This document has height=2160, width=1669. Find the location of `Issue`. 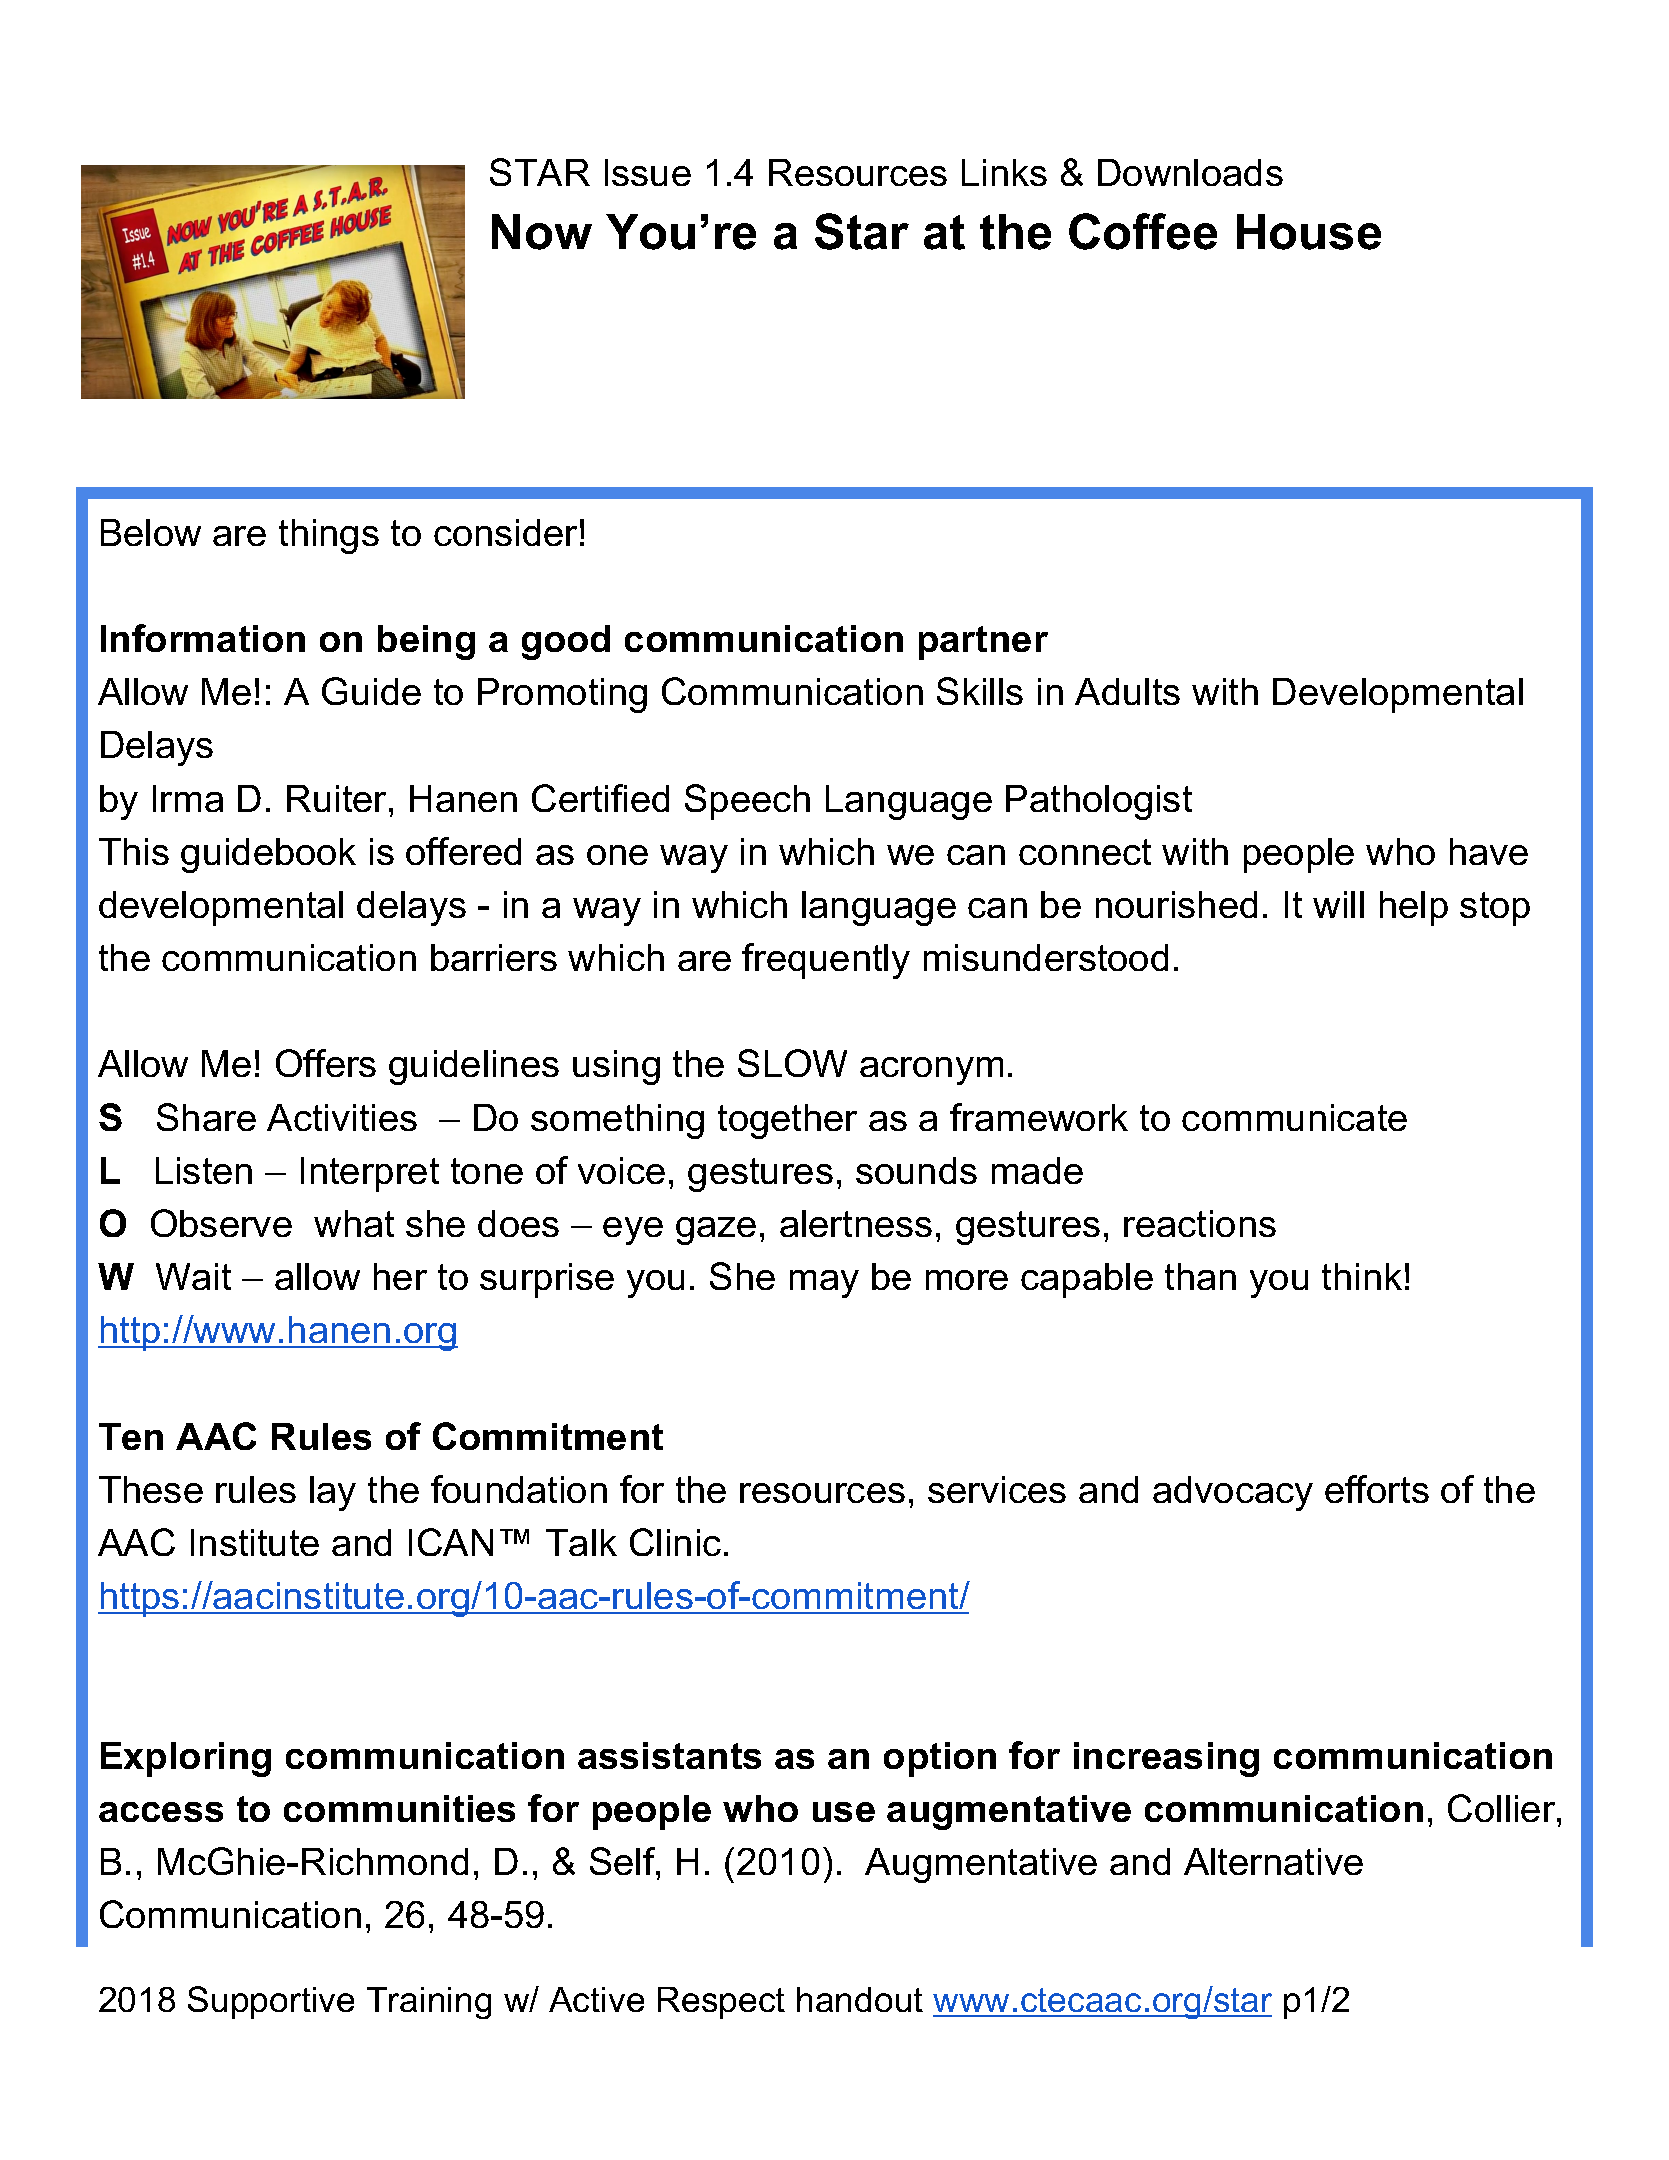

Issue is located at coordinates (648, 172).
